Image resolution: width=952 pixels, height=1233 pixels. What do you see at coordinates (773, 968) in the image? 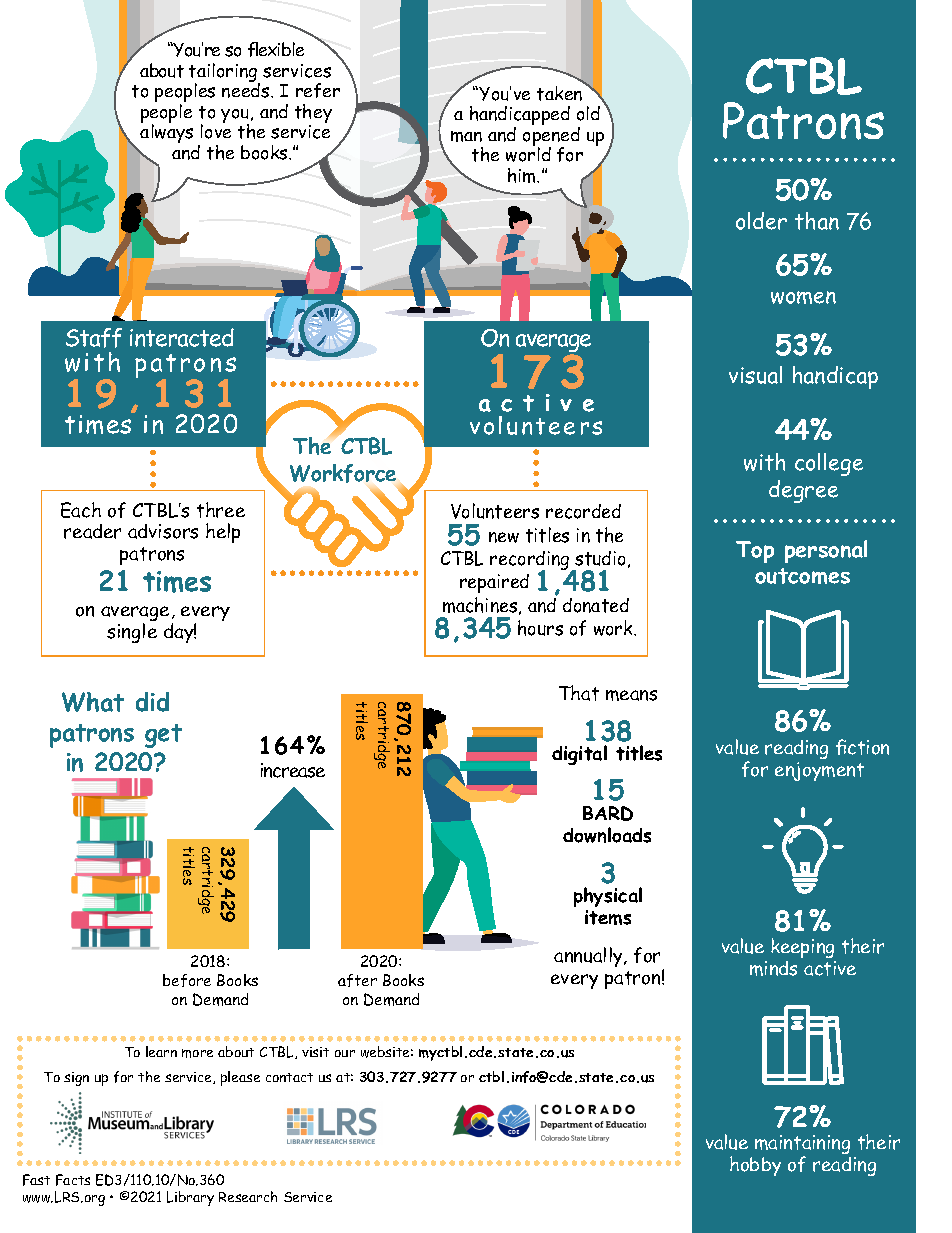
I see `minds` at bounding box center [773, 968].
